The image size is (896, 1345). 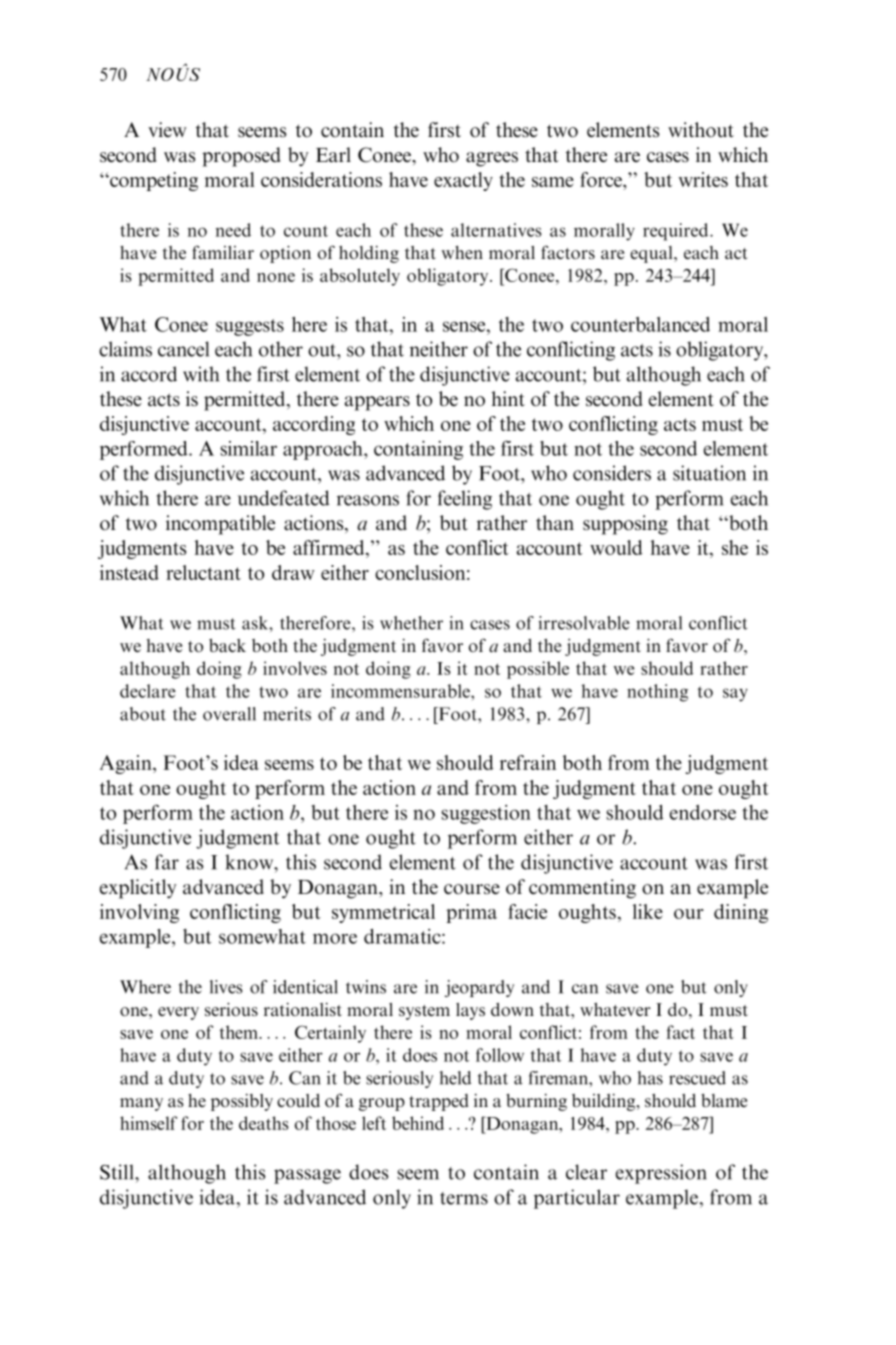 What do you see at coordinates (377, 403) in the screenshot?
I see `appears` at bounding box center [377, 403].
